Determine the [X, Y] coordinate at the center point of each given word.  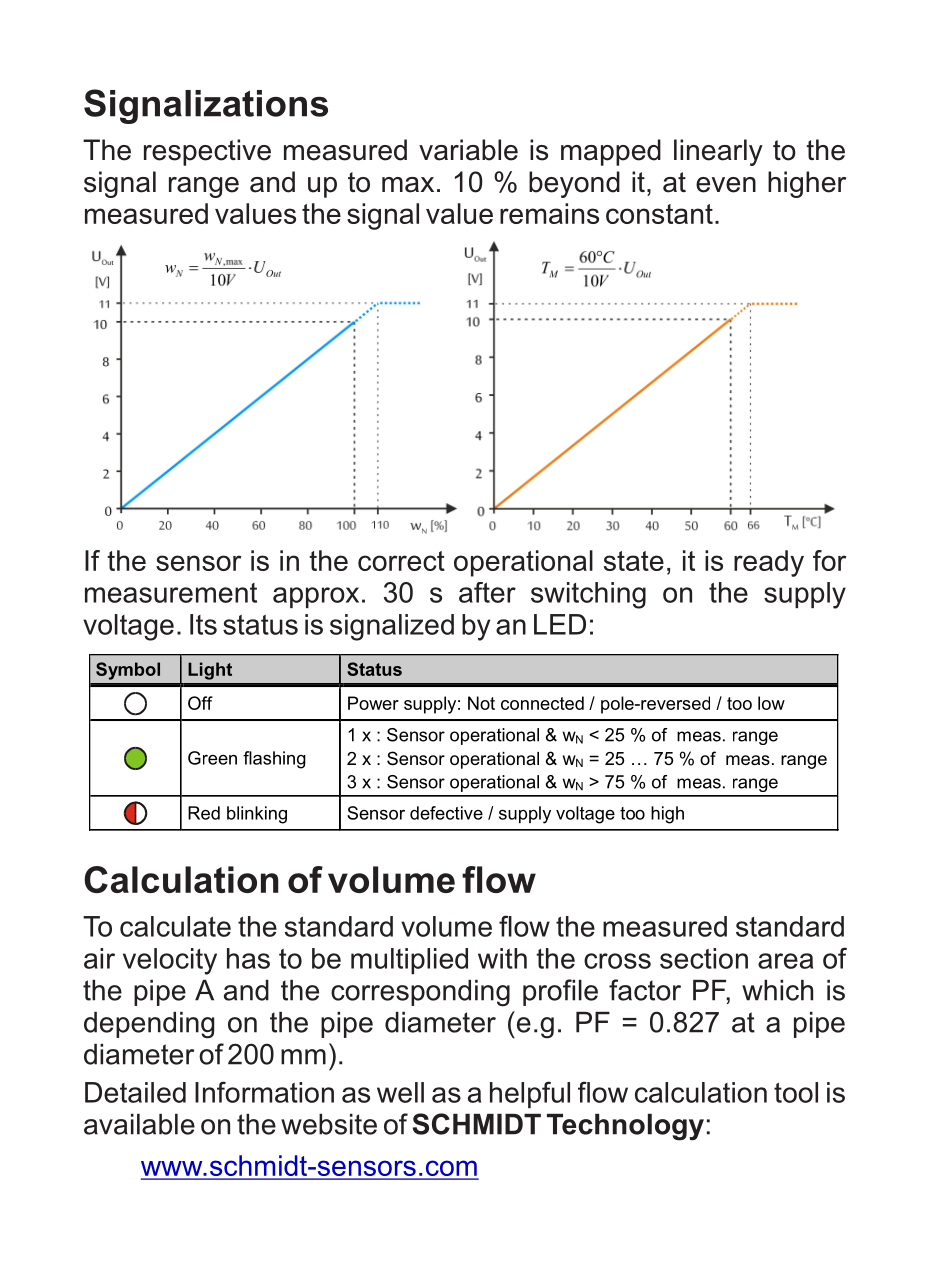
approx [316, 597]
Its [203, 624]
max [408, 185]
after [487, 592]
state [634, 561]
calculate [175, 926]
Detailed [135, 1092]
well [400, 1092]
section [704, 958]
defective [446, 813]
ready [769, 563]
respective [207, 152]
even [726, 185]
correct [401, 561]
